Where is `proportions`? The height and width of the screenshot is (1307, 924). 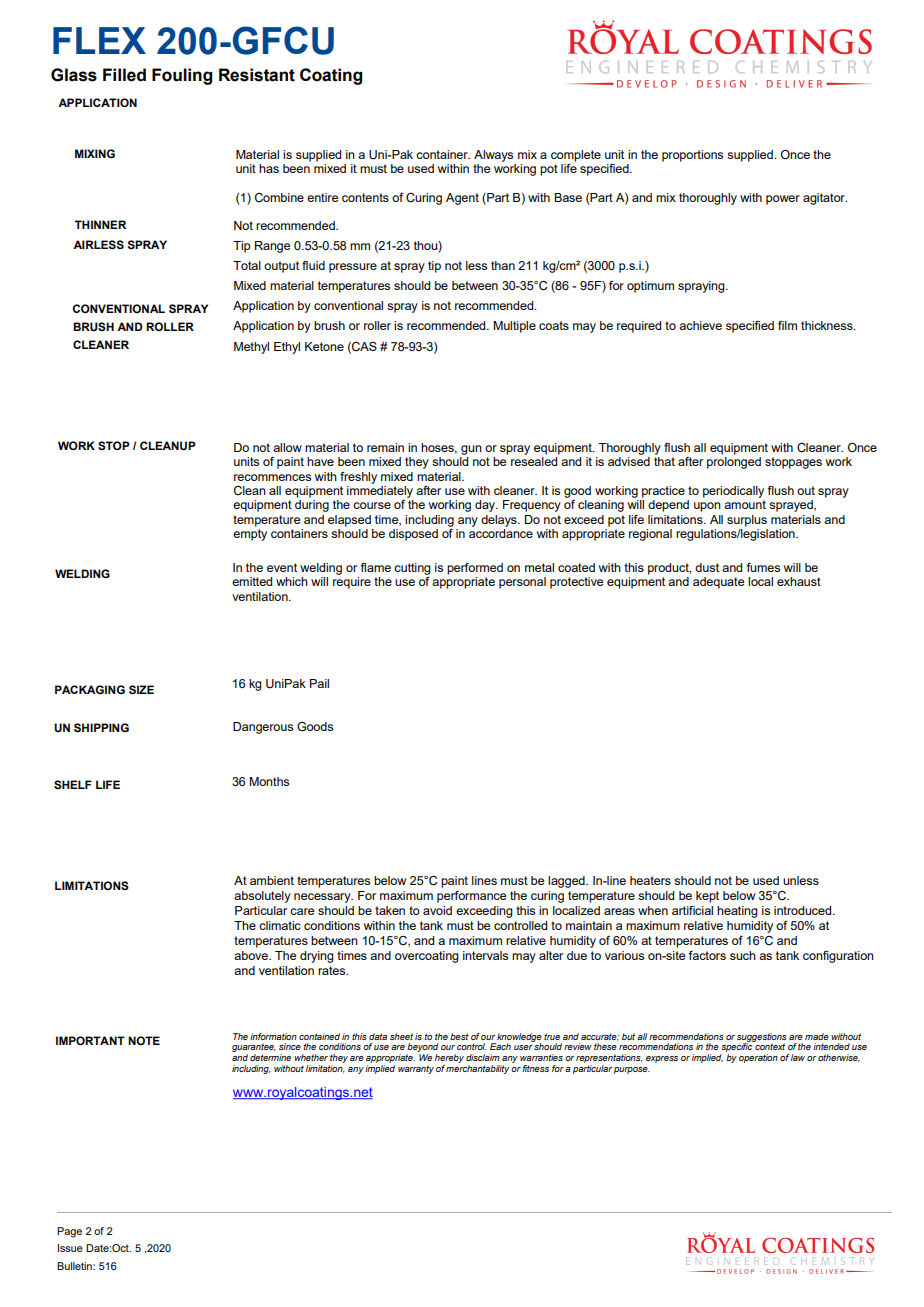
proportions is located at coordinates (692, 156).
